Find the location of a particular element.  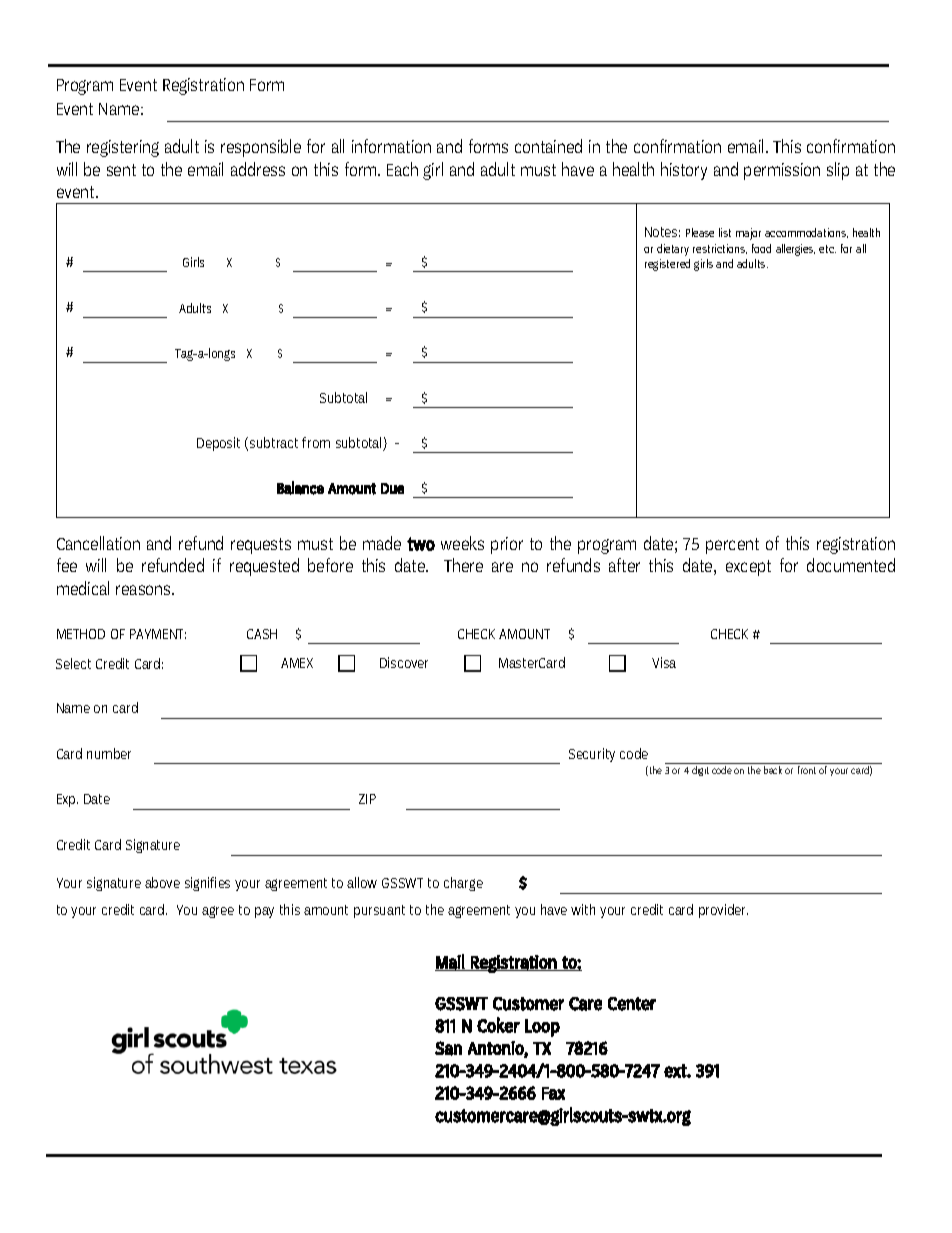

San is located at coordinates (448, 1048).
